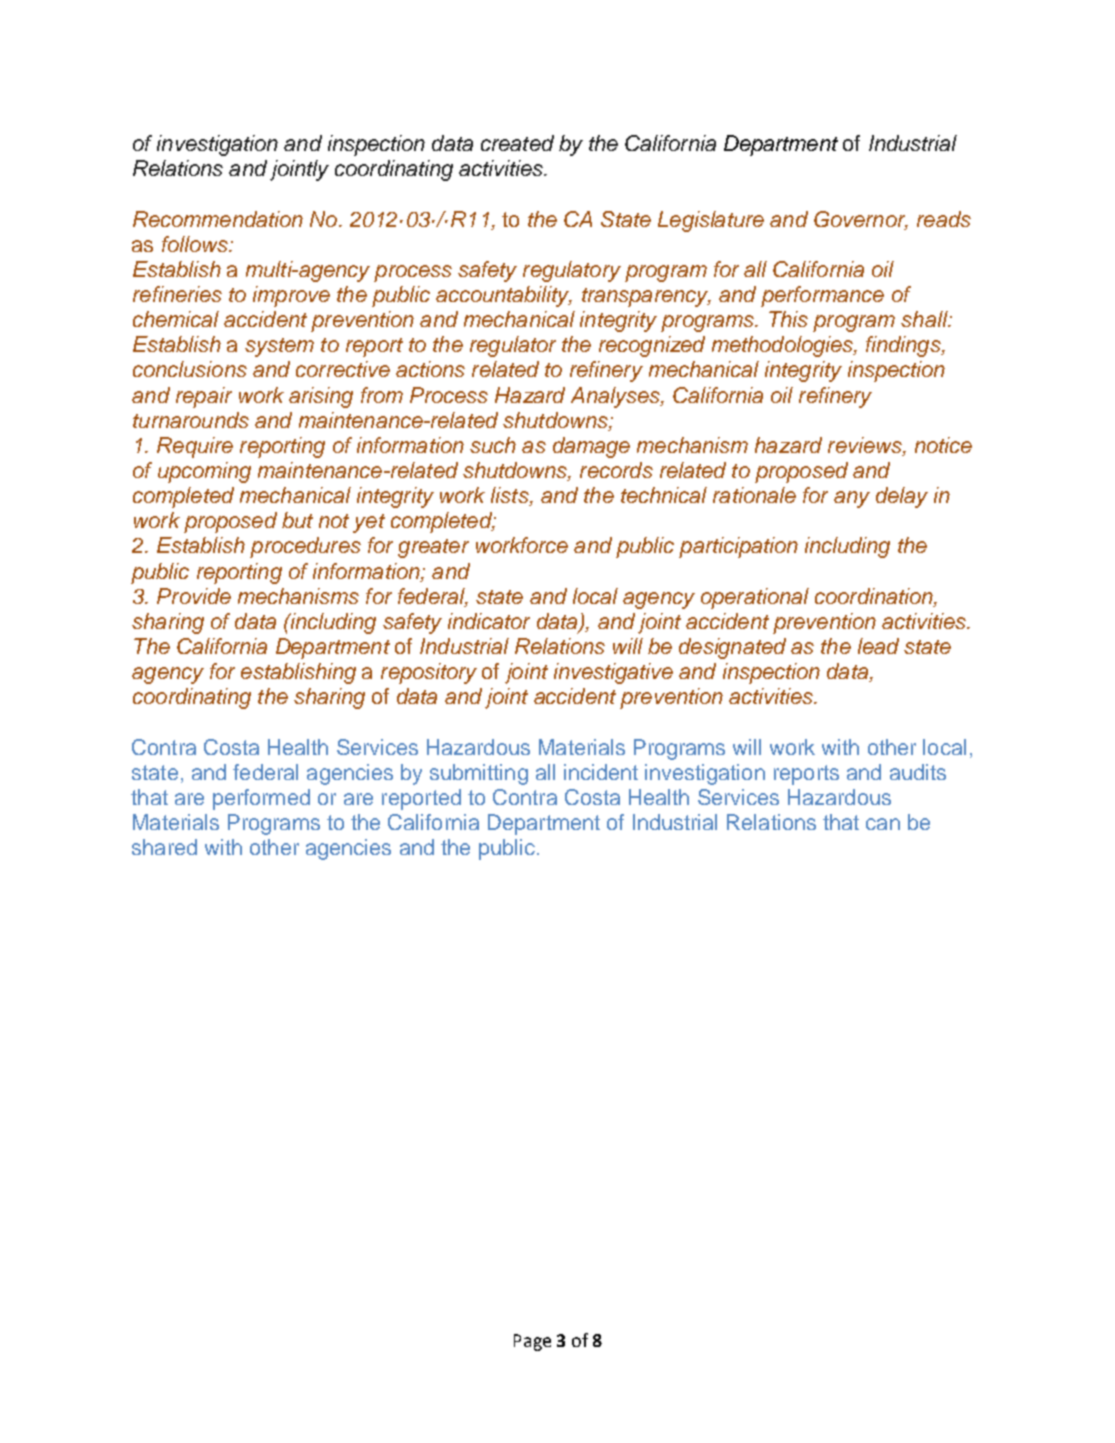  I want to click on submitting, so click(479, 774).
